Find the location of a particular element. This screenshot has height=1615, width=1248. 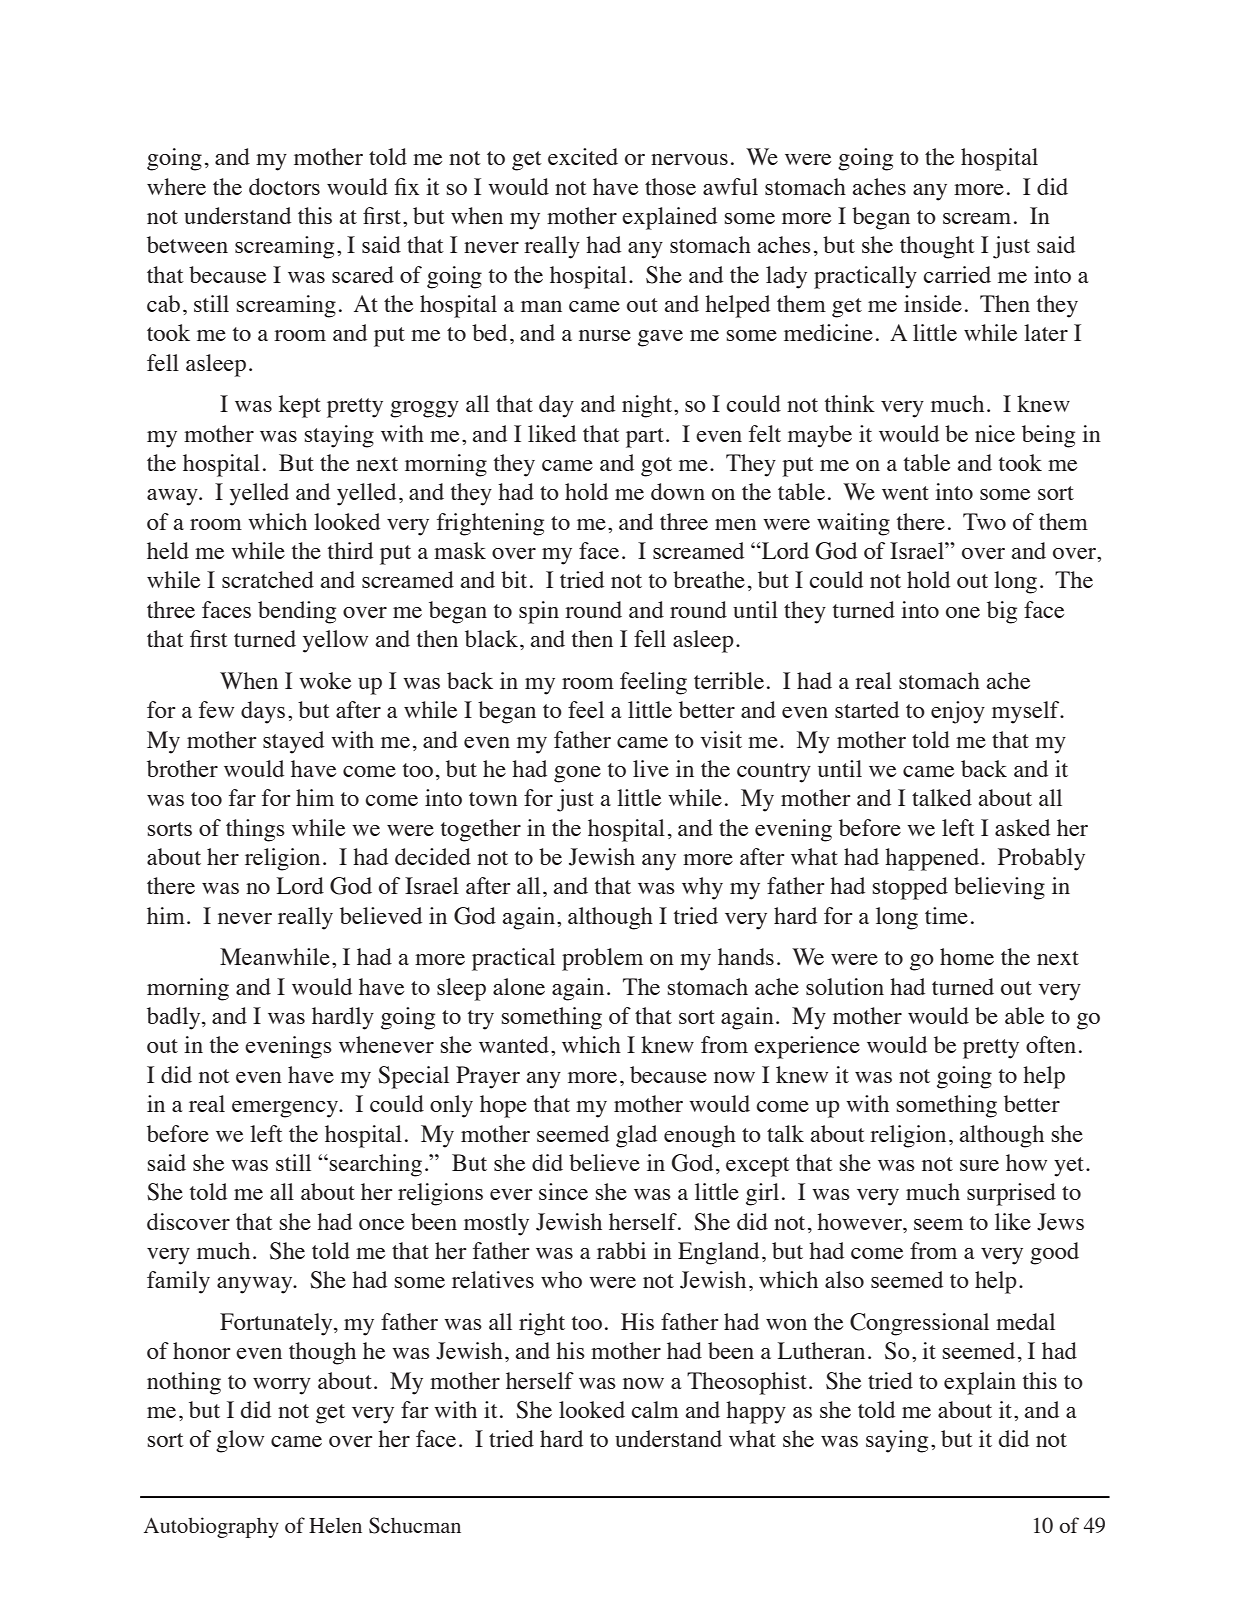

calm is located at coordinates (655, 1409).
